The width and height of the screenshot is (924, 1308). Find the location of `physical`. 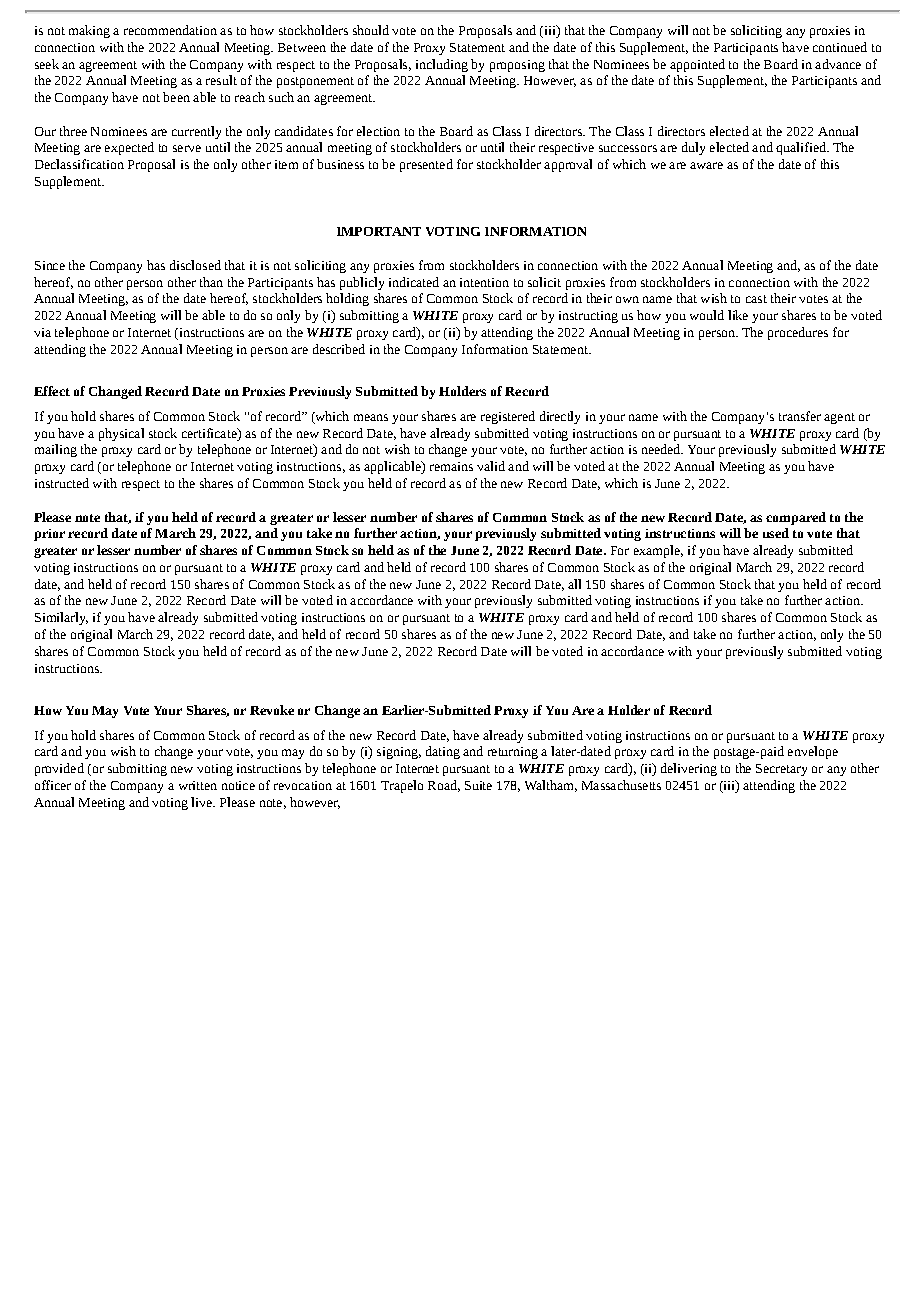

physical is located at coordinates (121, 434).
